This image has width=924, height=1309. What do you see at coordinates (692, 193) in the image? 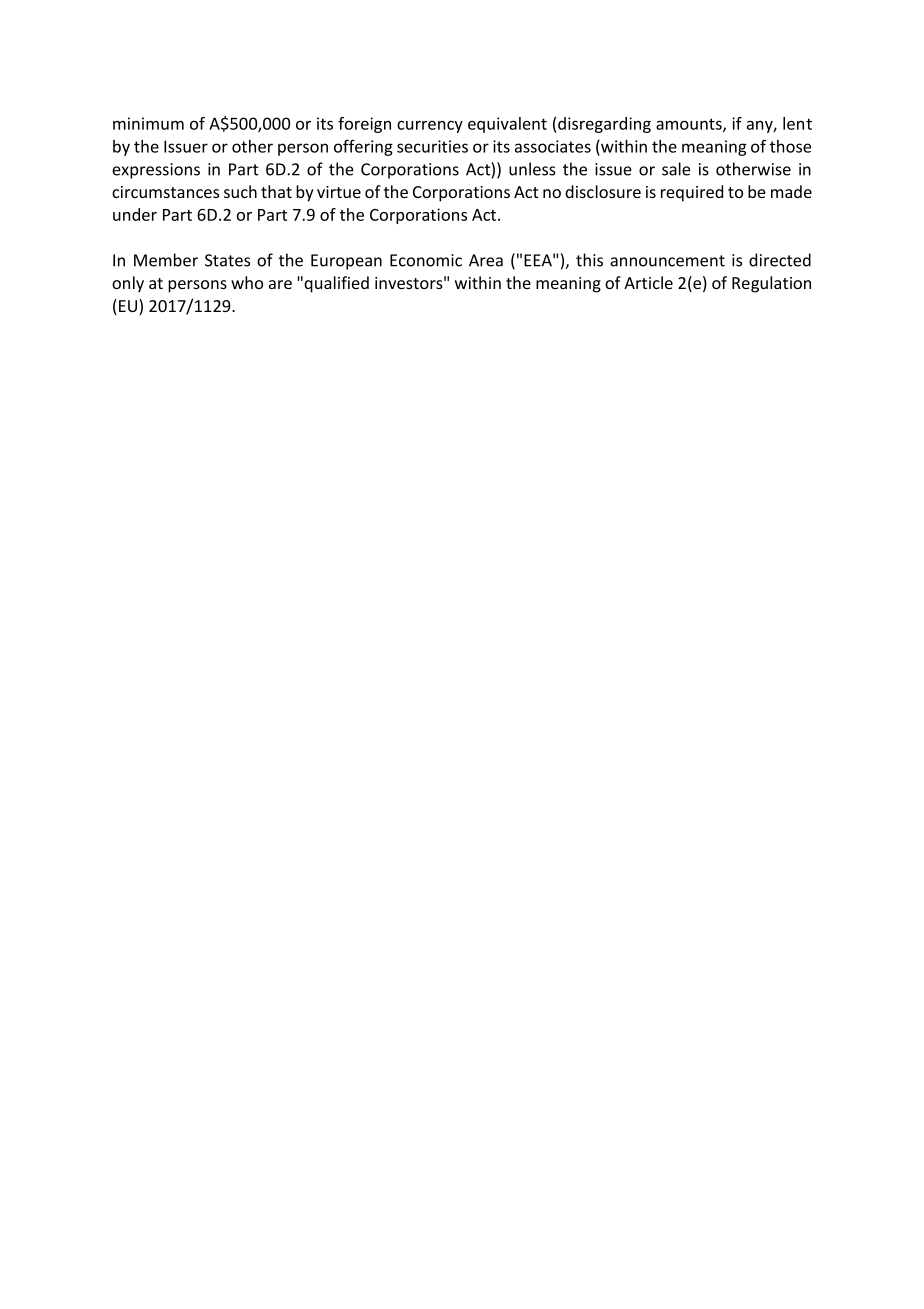
I see `required` at bounding box center [692, 193].
